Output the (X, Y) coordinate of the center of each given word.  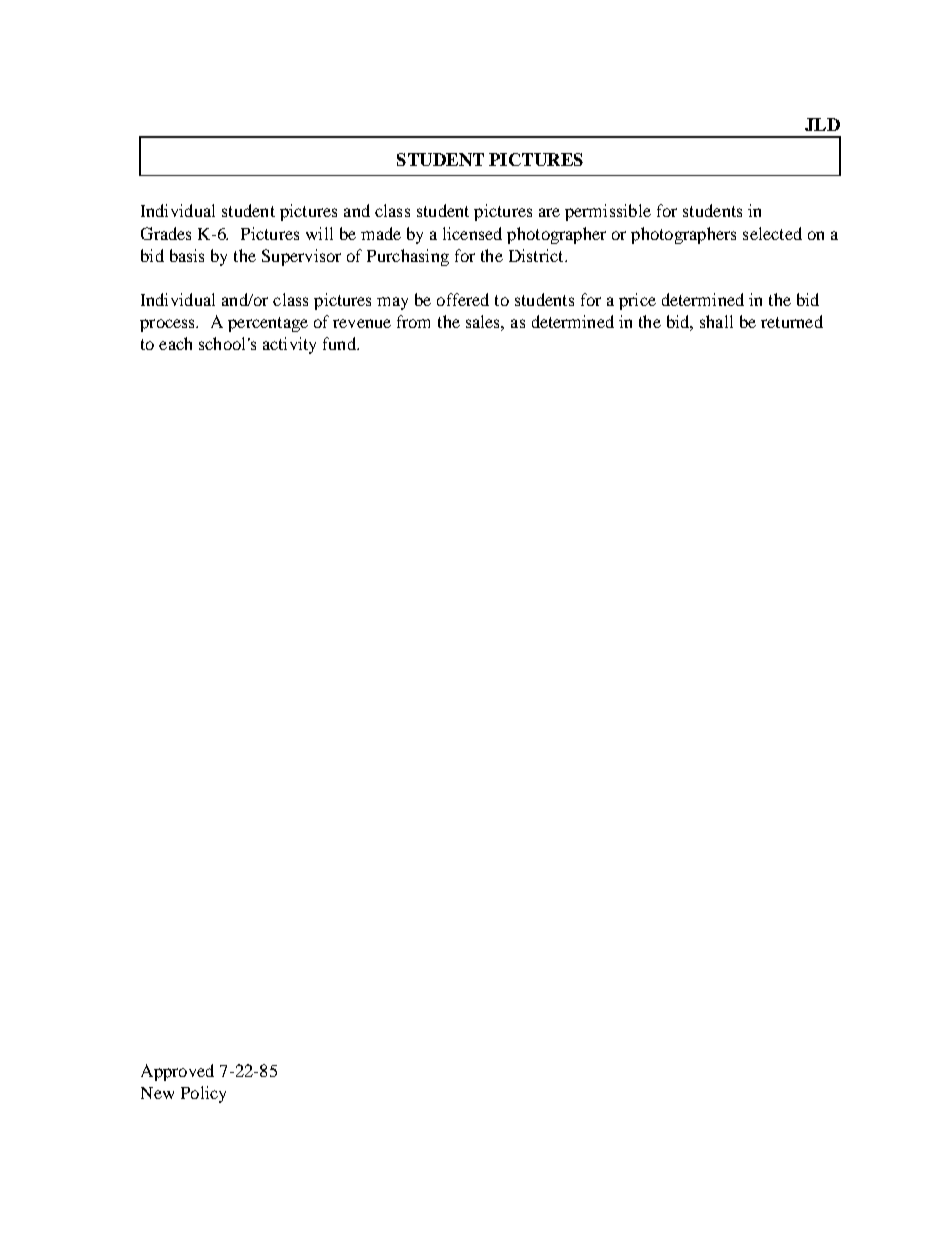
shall (716, 321)
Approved (177, 1072)
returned (792, 321)
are (549, 212)
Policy (203, 1094)
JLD (822, 124)
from (413, 321)
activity (289, 345)
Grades (166, 233)
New (157, 1093)
